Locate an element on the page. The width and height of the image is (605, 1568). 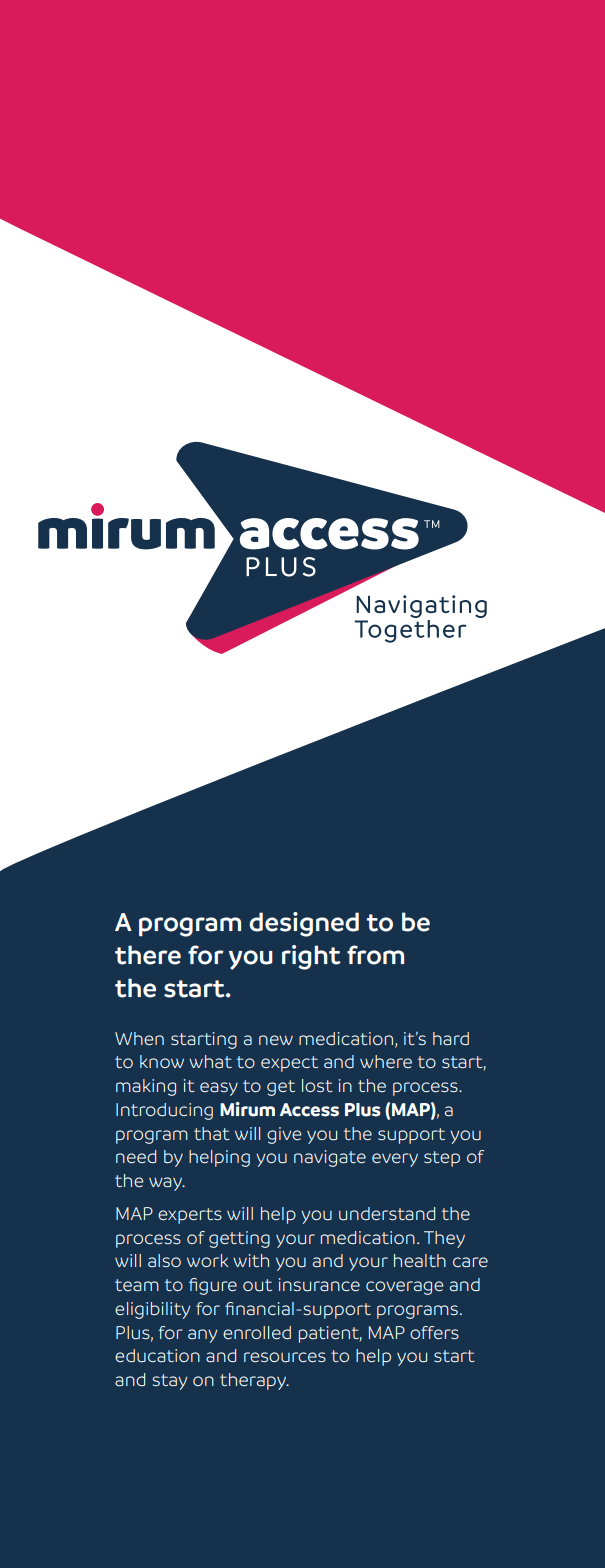
designed is located at coordinates (304, 924).
